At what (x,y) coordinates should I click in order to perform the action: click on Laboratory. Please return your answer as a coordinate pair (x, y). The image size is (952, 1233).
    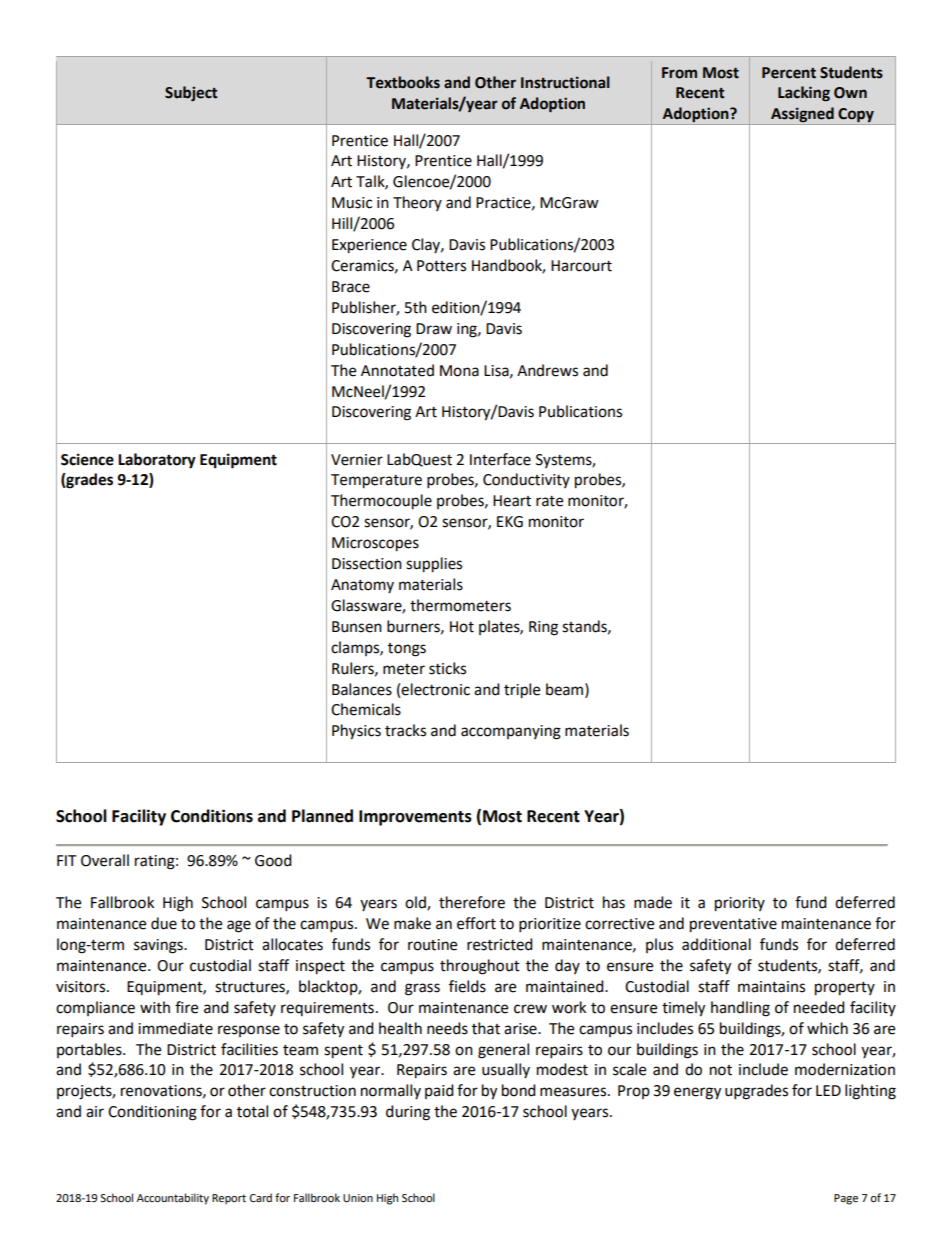
    Looking at the image, I should click on (157, 461).
